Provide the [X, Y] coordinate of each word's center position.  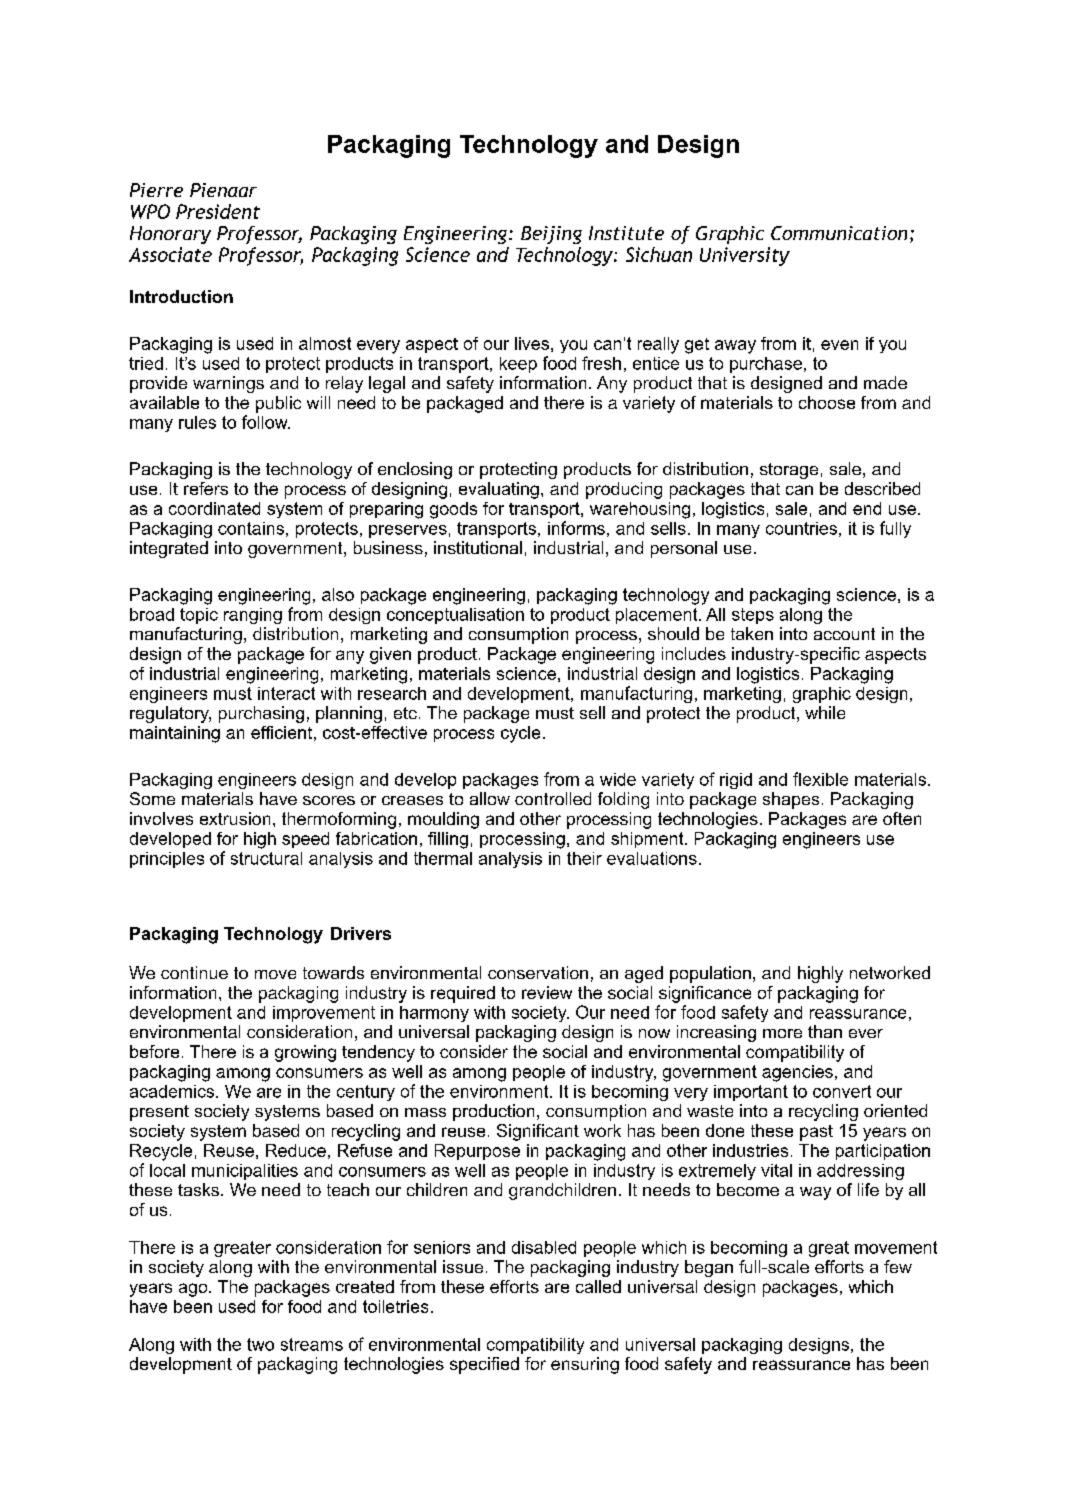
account [844, 634]
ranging [253, 616]
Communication [839, 233]
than [825, 1031]
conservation [538, 972]
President [218, 211]
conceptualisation [455, 616]
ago [194, 1290]
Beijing [551, 235]
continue [194, 972]
